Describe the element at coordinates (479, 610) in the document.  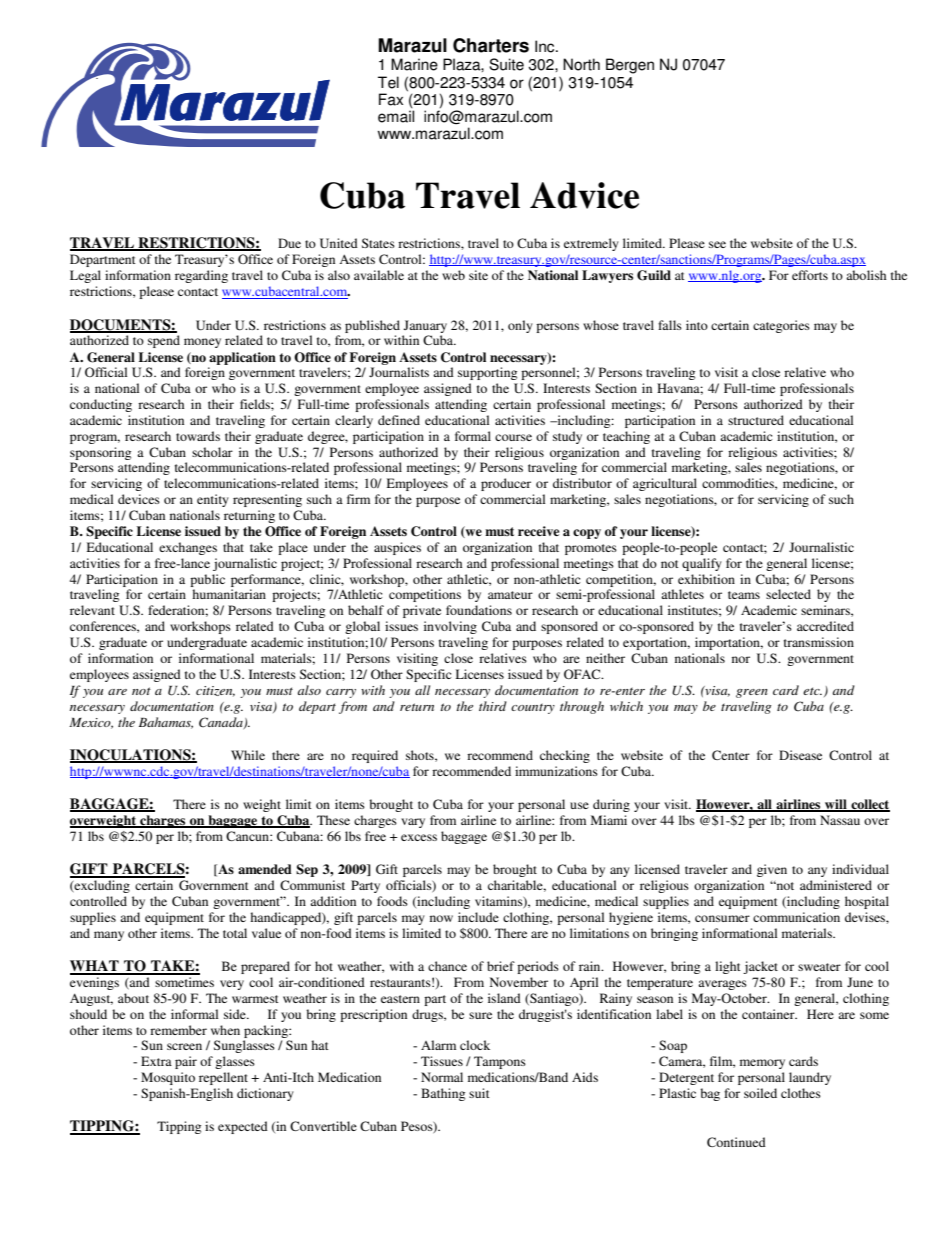
I see `foundations` at that location.
